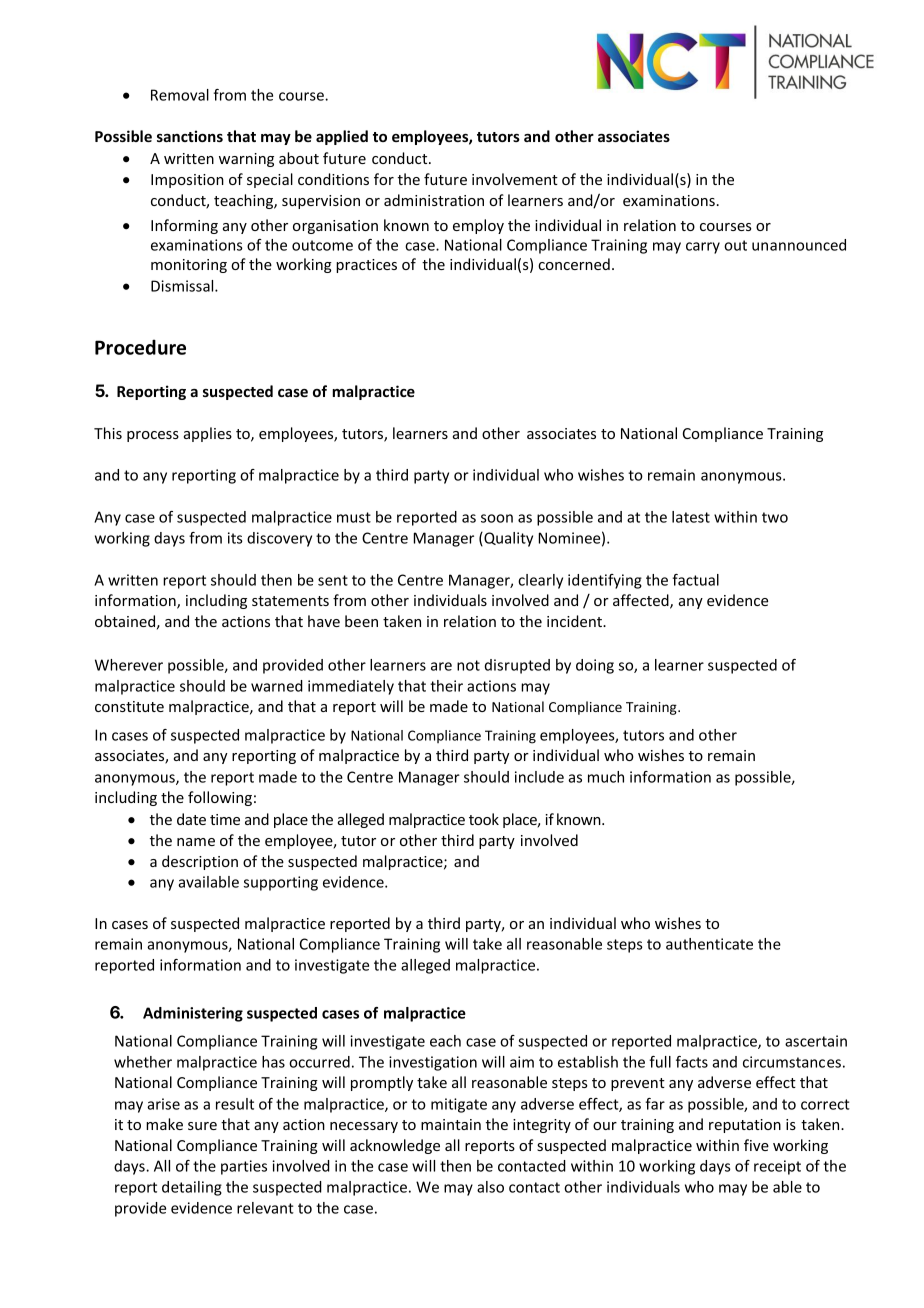  I want to click on date, so click(191, 819).
